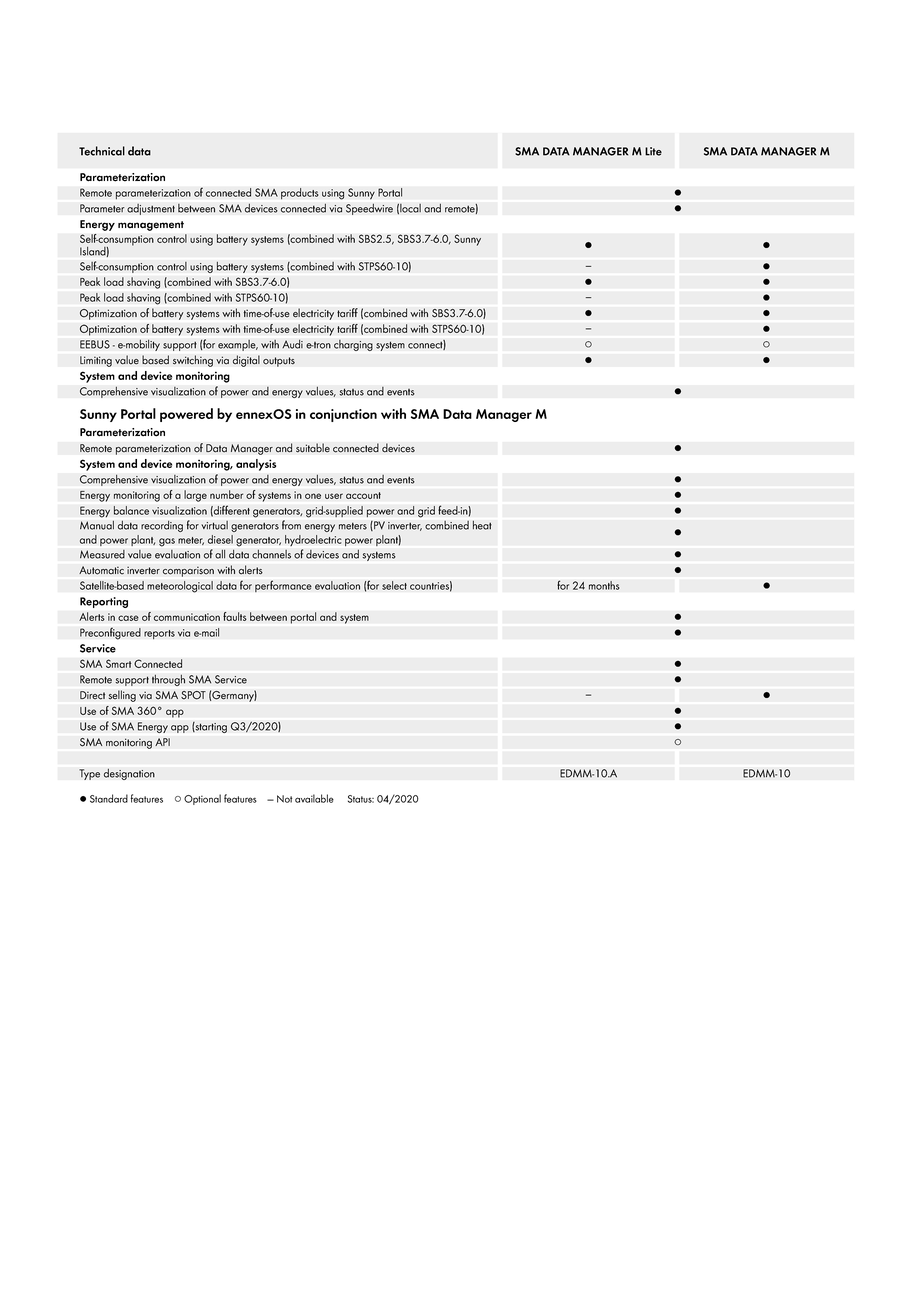  Describe the element at coordinates (482, 525) in the screenshot. I see `heat` at that location.
